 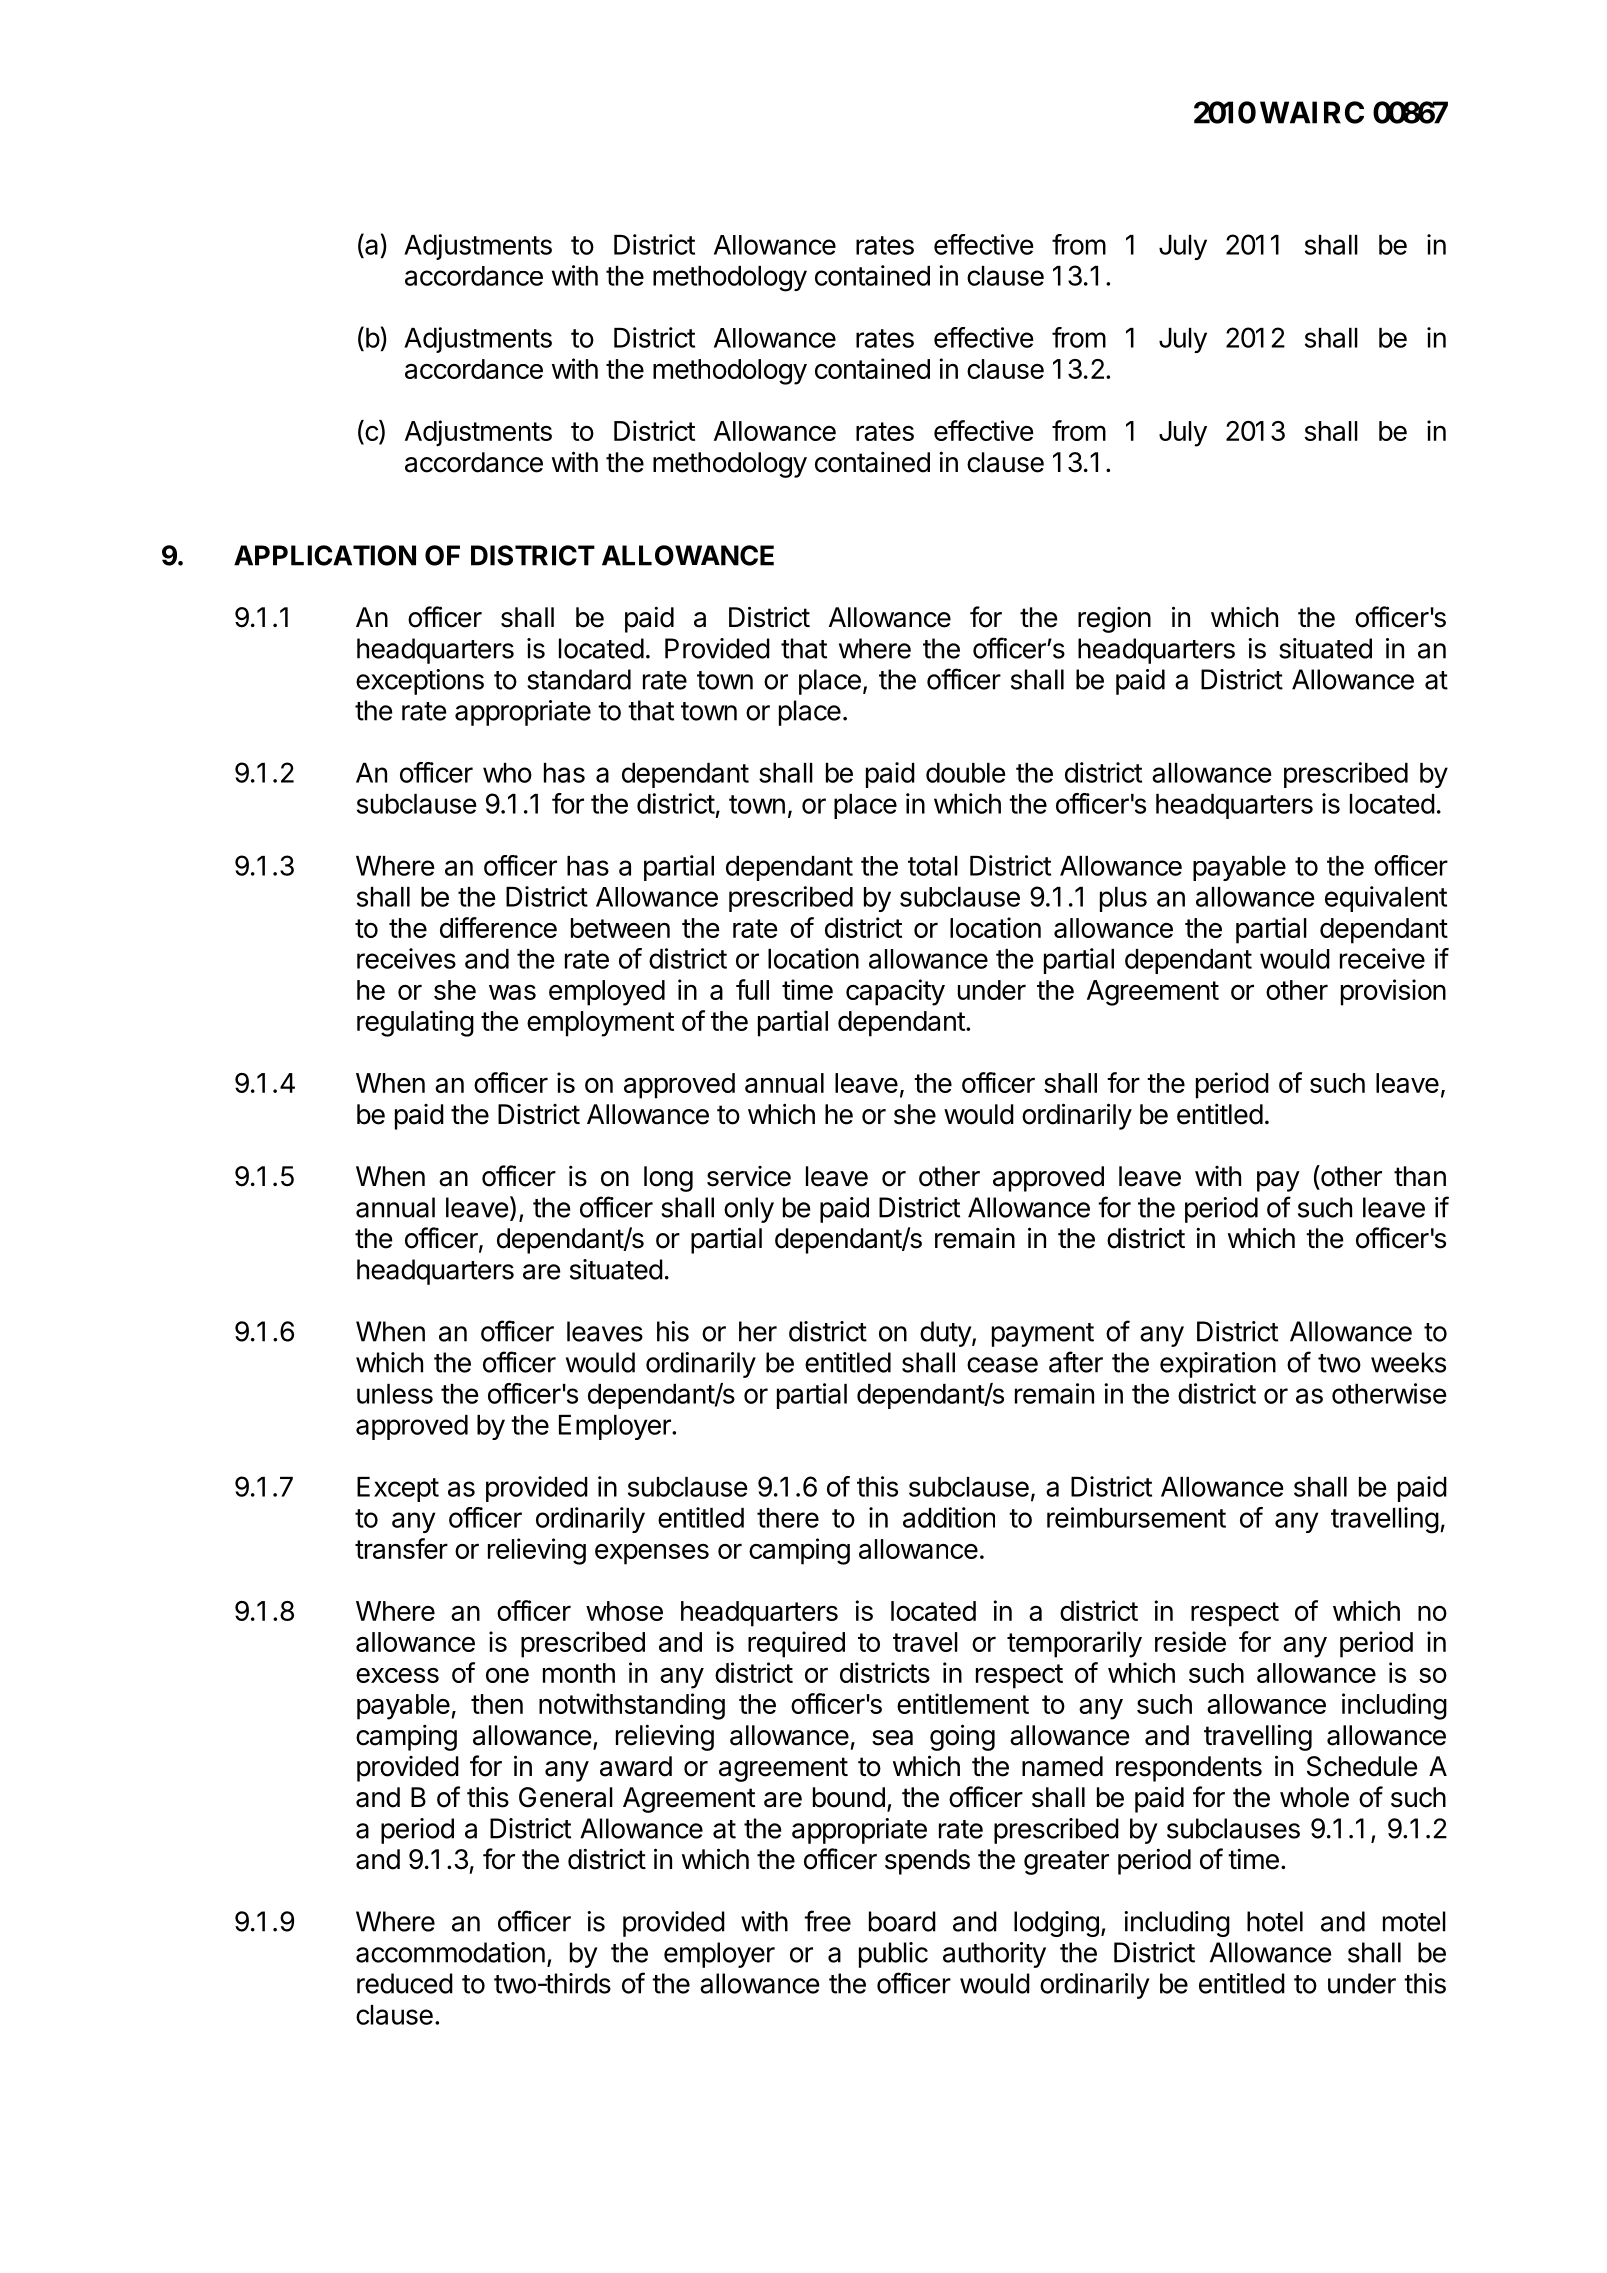 What do you see at coordinates (1218, 1365) in the image?
I see `expiration` at bounding box center [1218, 1365].
